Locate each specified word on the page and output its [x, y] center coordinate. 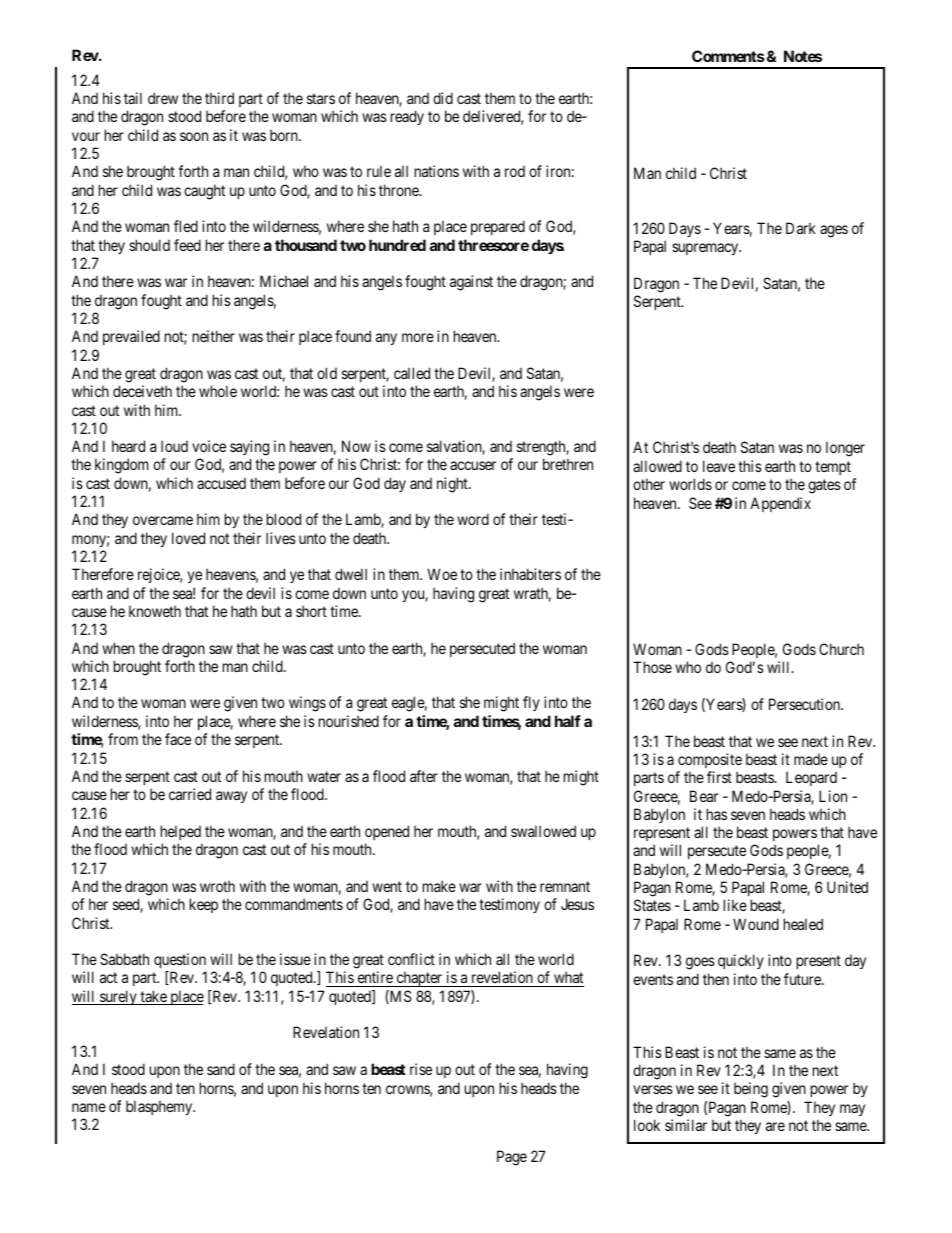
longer [845, 449]
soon [194, 136]
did [443, 98]
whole [218, 391]
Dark [801, 228]
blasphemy [160, 1107]
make [439, 886]
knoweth [155, 611]
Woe [442, 574]
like [735, 905]
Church [841, 649]
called [412, 373]
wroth [217, 886]
